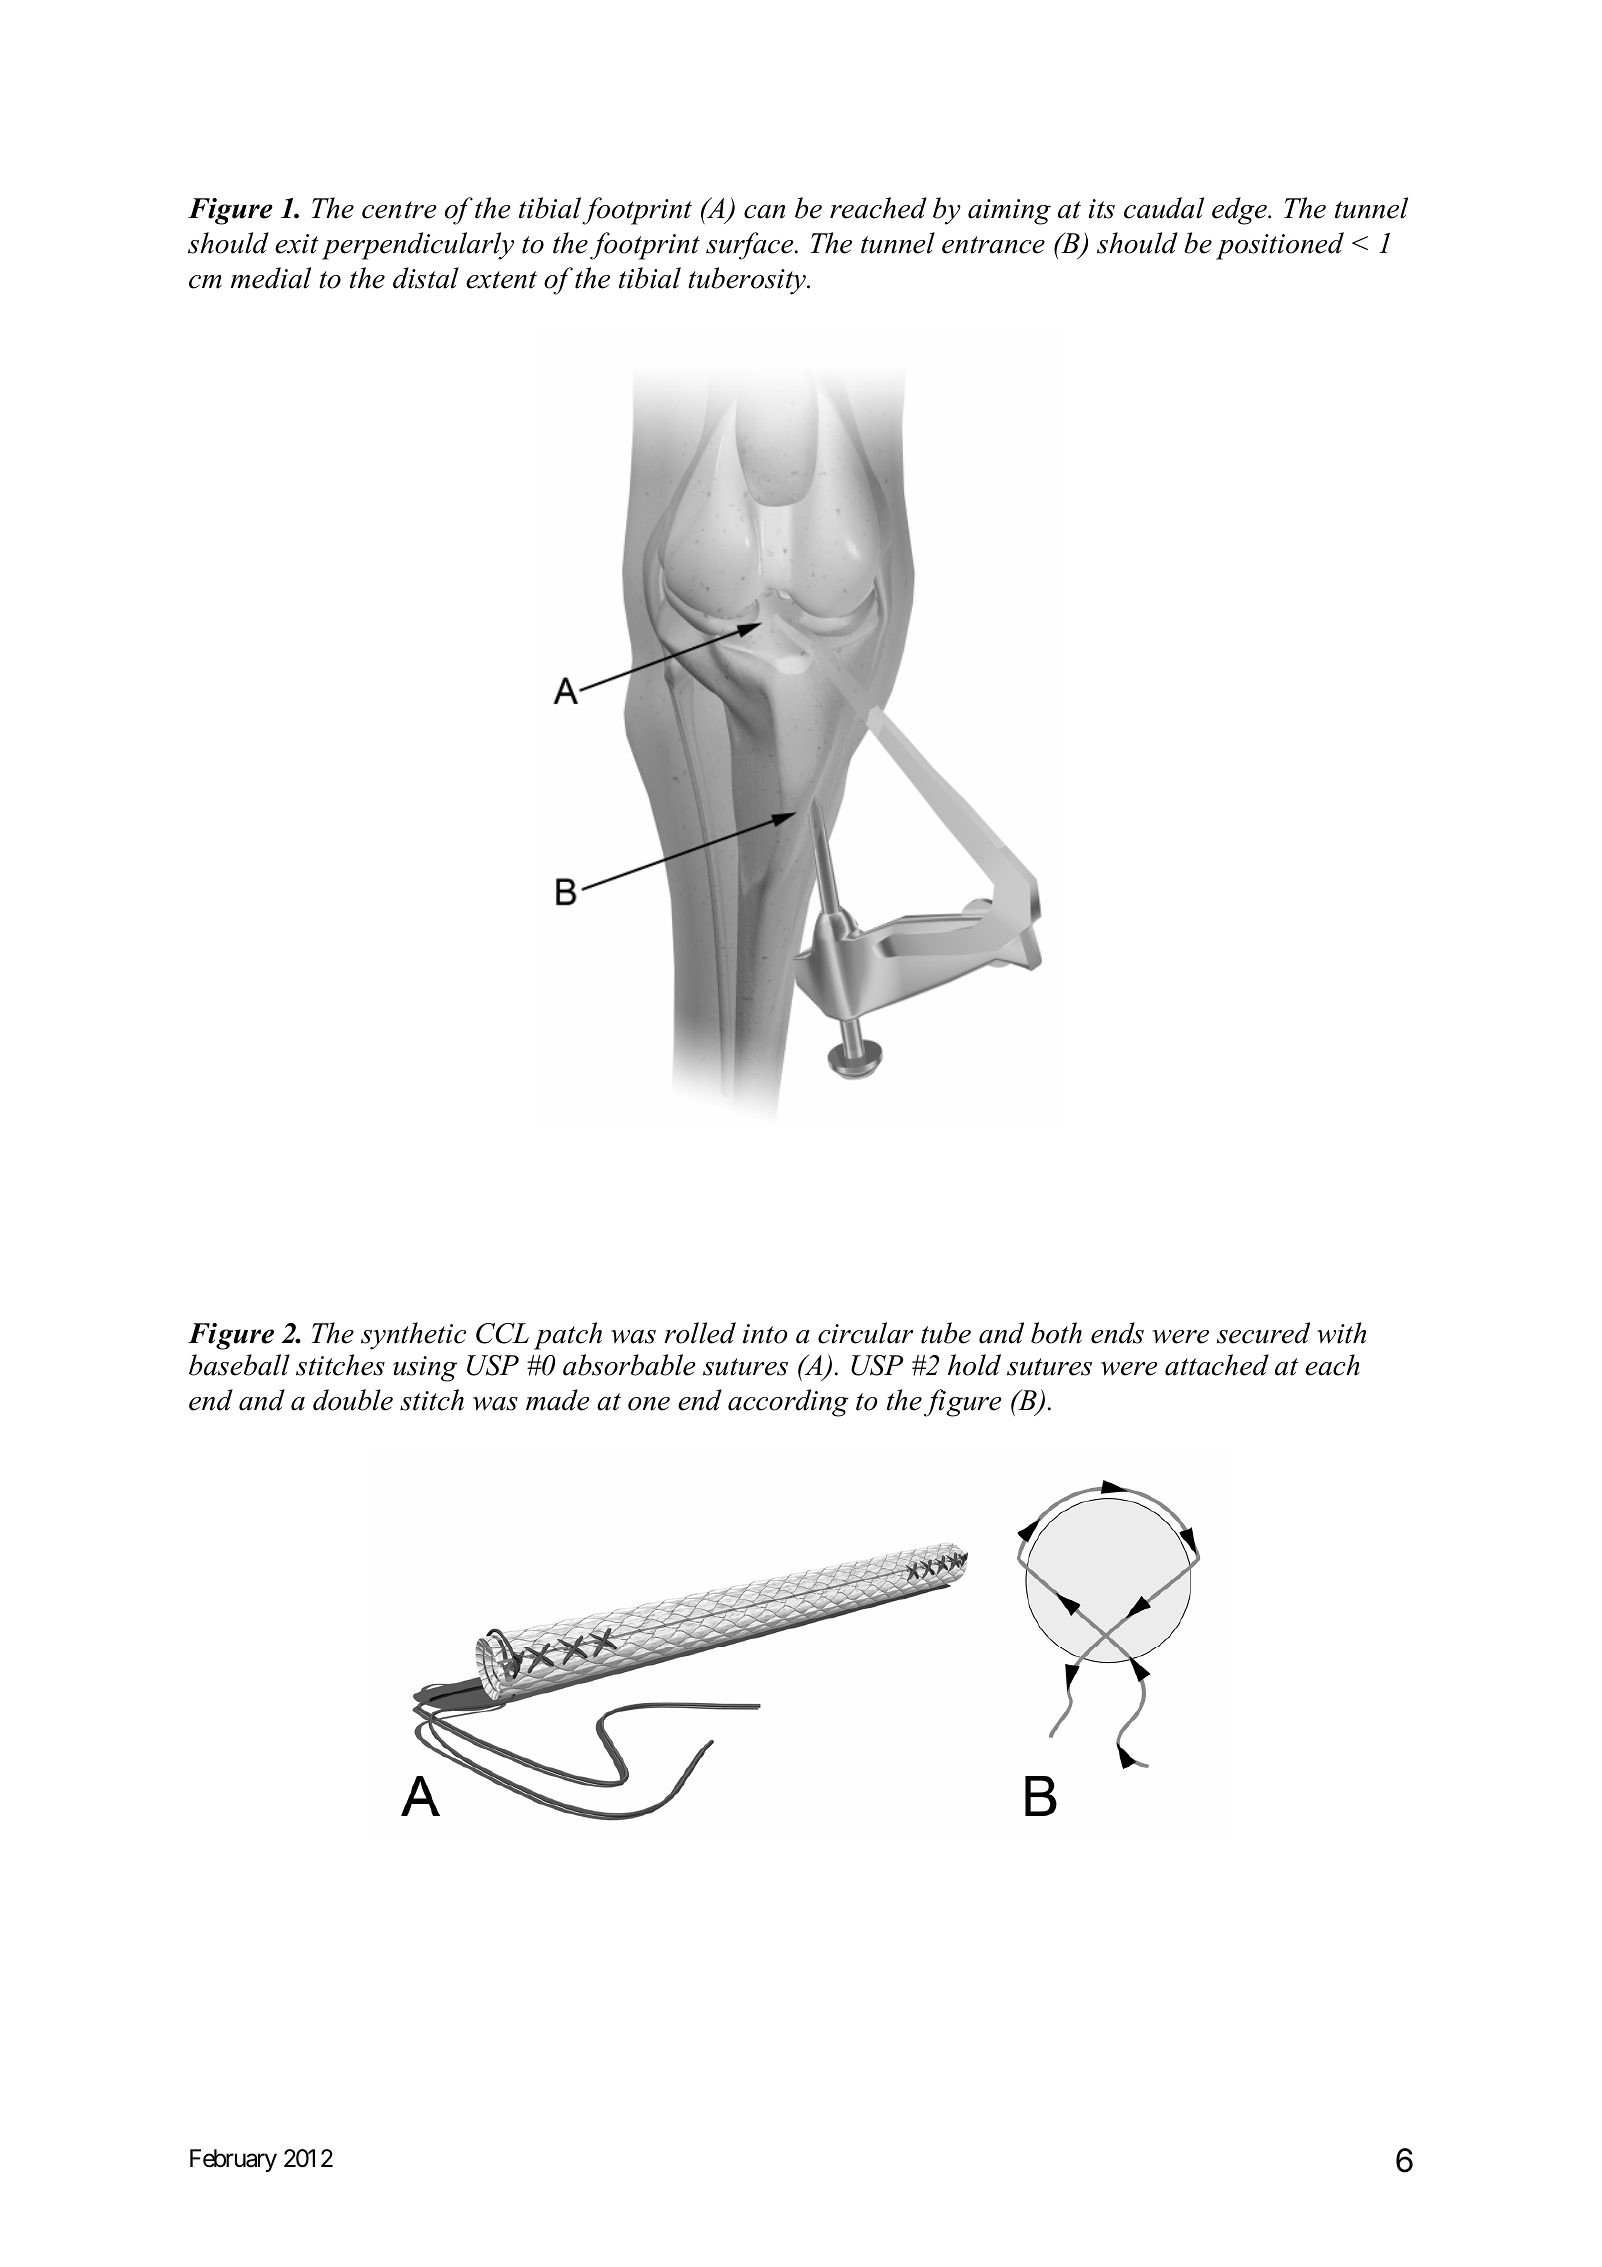 Image resolution: width=1602 pixels, height=2267 pixels. Describe the element at coordinates (751, 246) in the document. I see `surface` at that location.
